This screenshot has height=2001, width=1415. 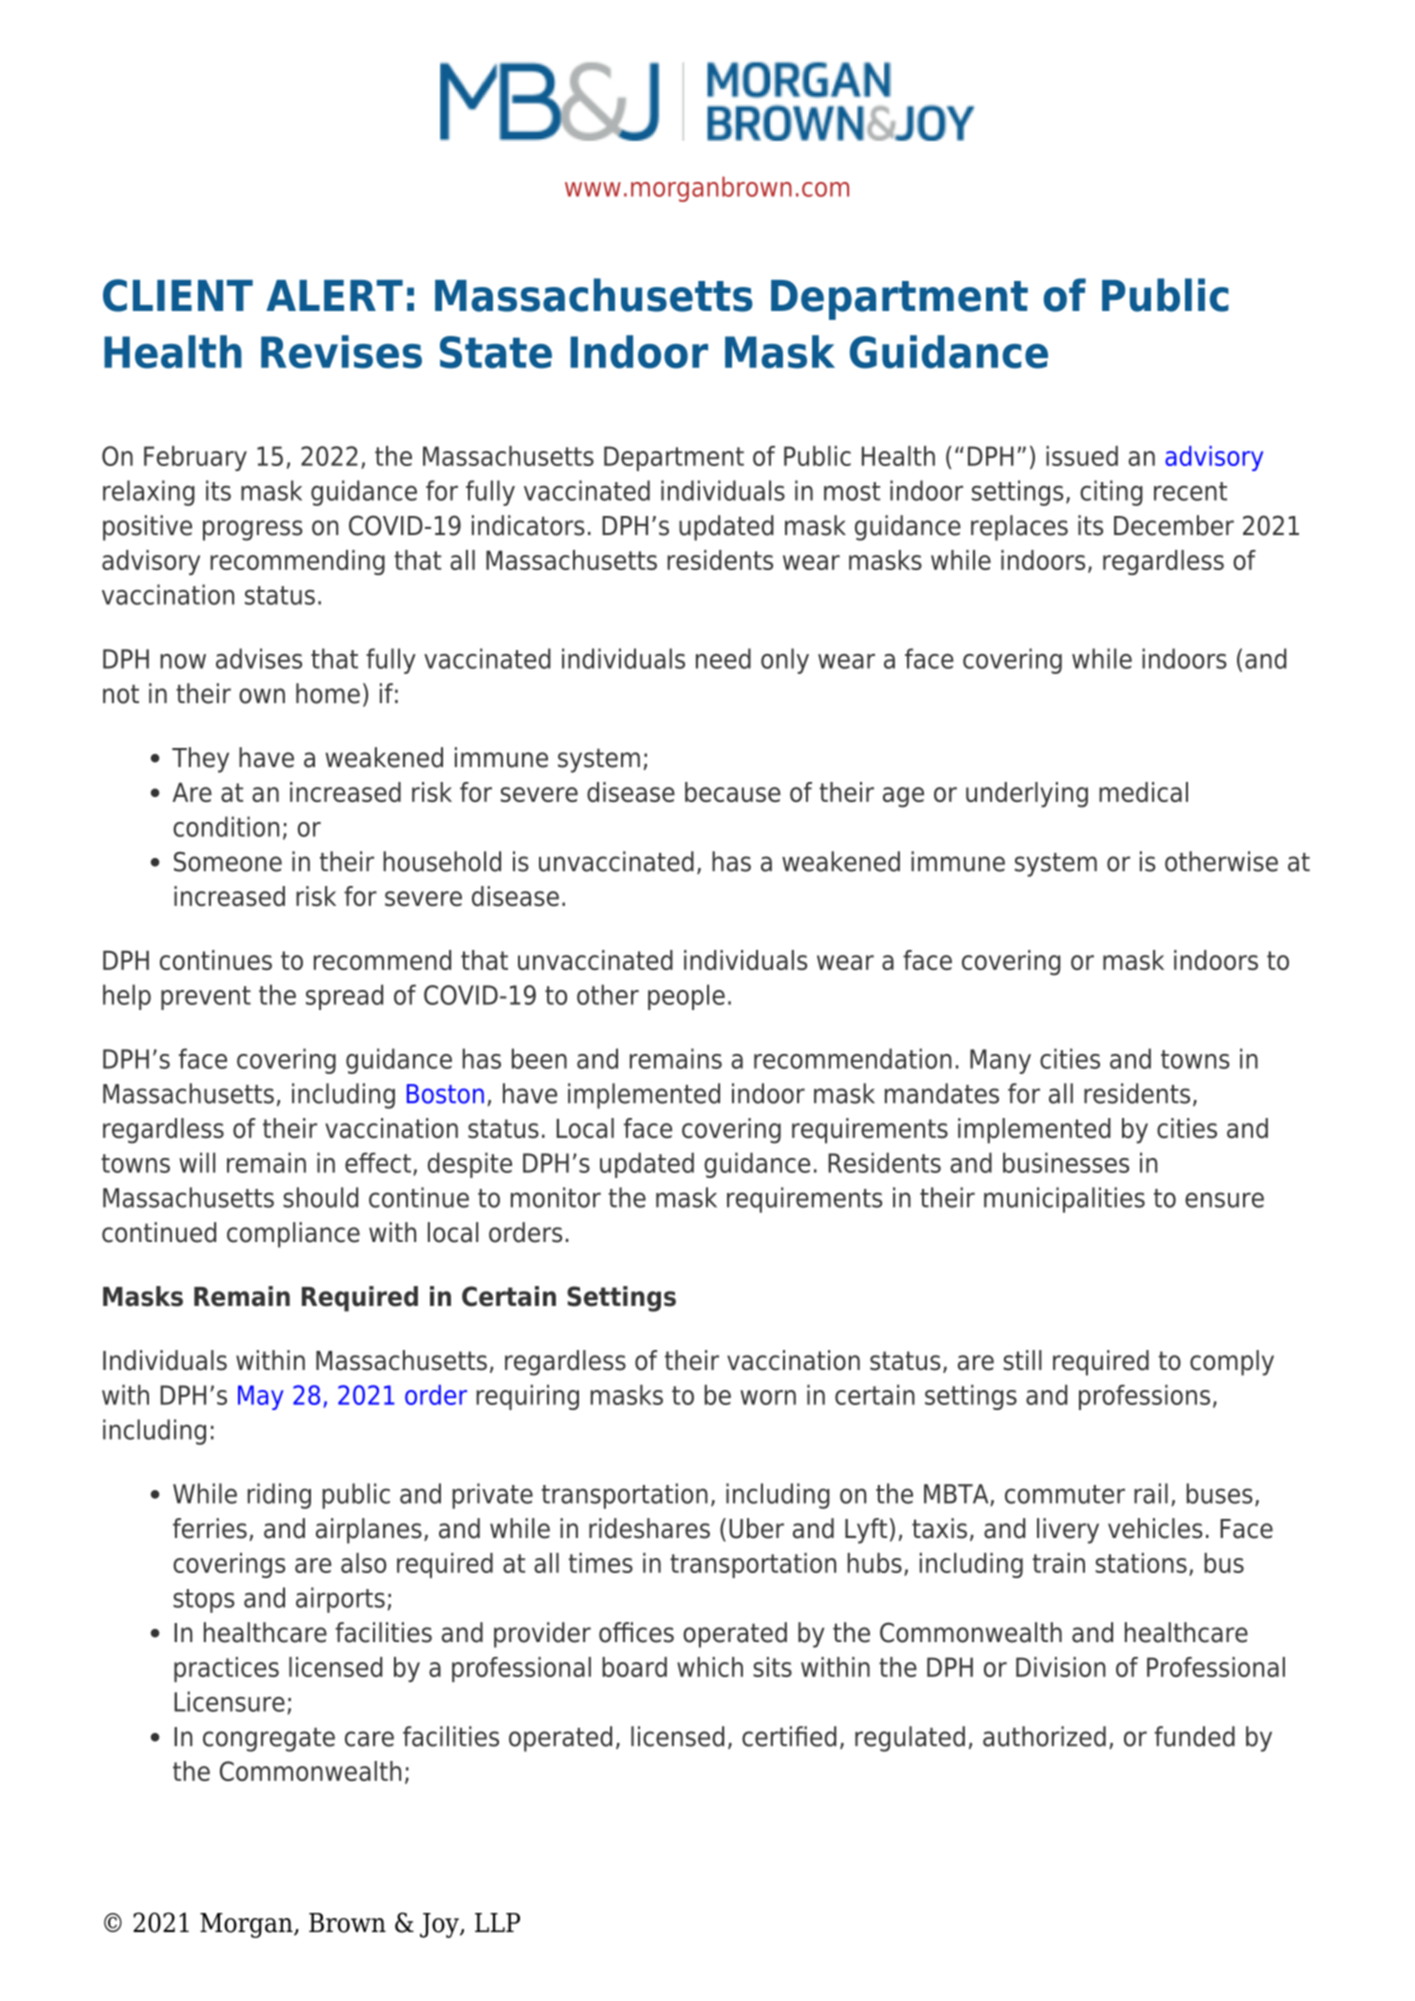 What do you see at coordinates (341, 352) in the screenshot?
I see `Revises` at bounding box center [341, 352].
